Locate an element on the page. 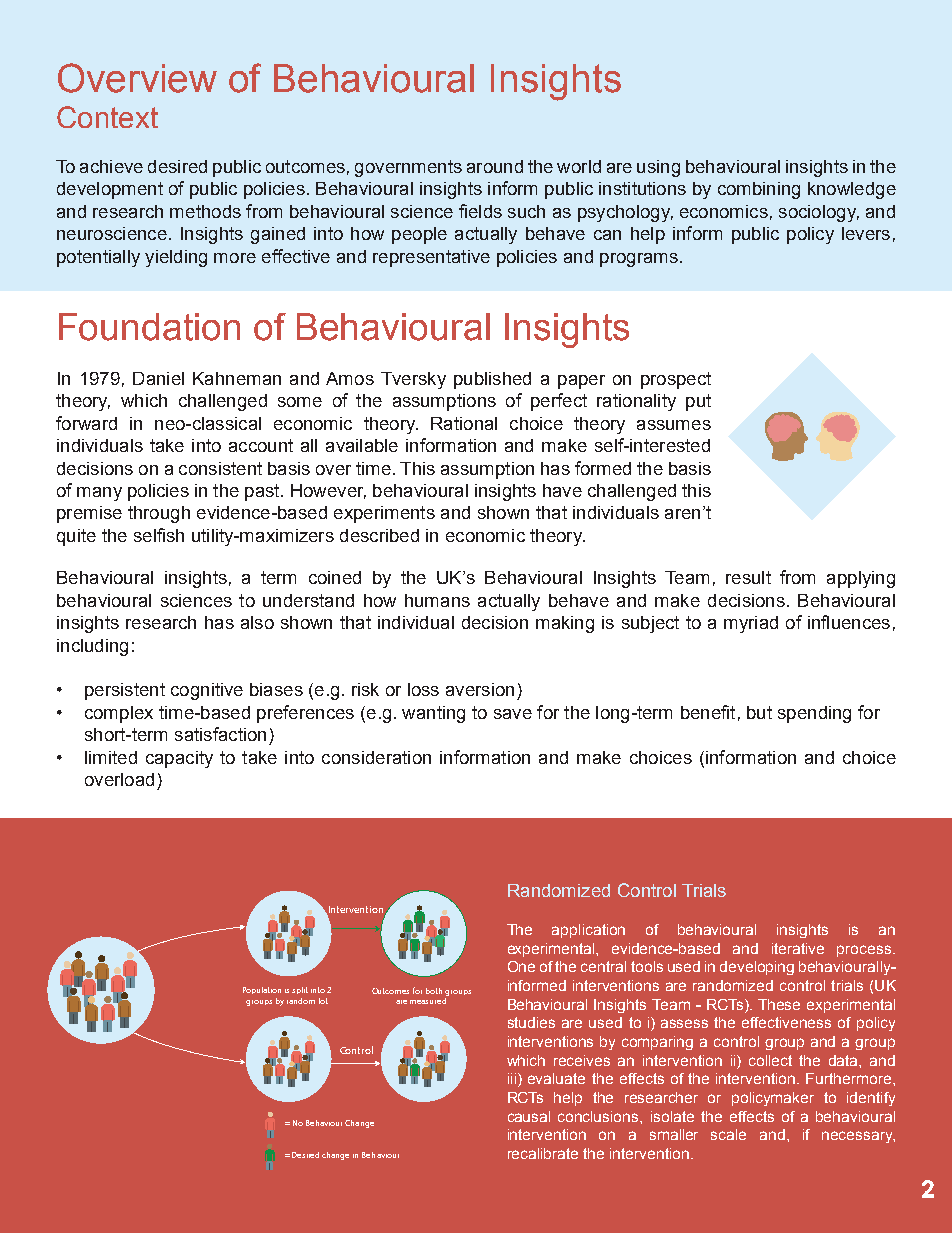  Population is located at coordinates (262, 990).
